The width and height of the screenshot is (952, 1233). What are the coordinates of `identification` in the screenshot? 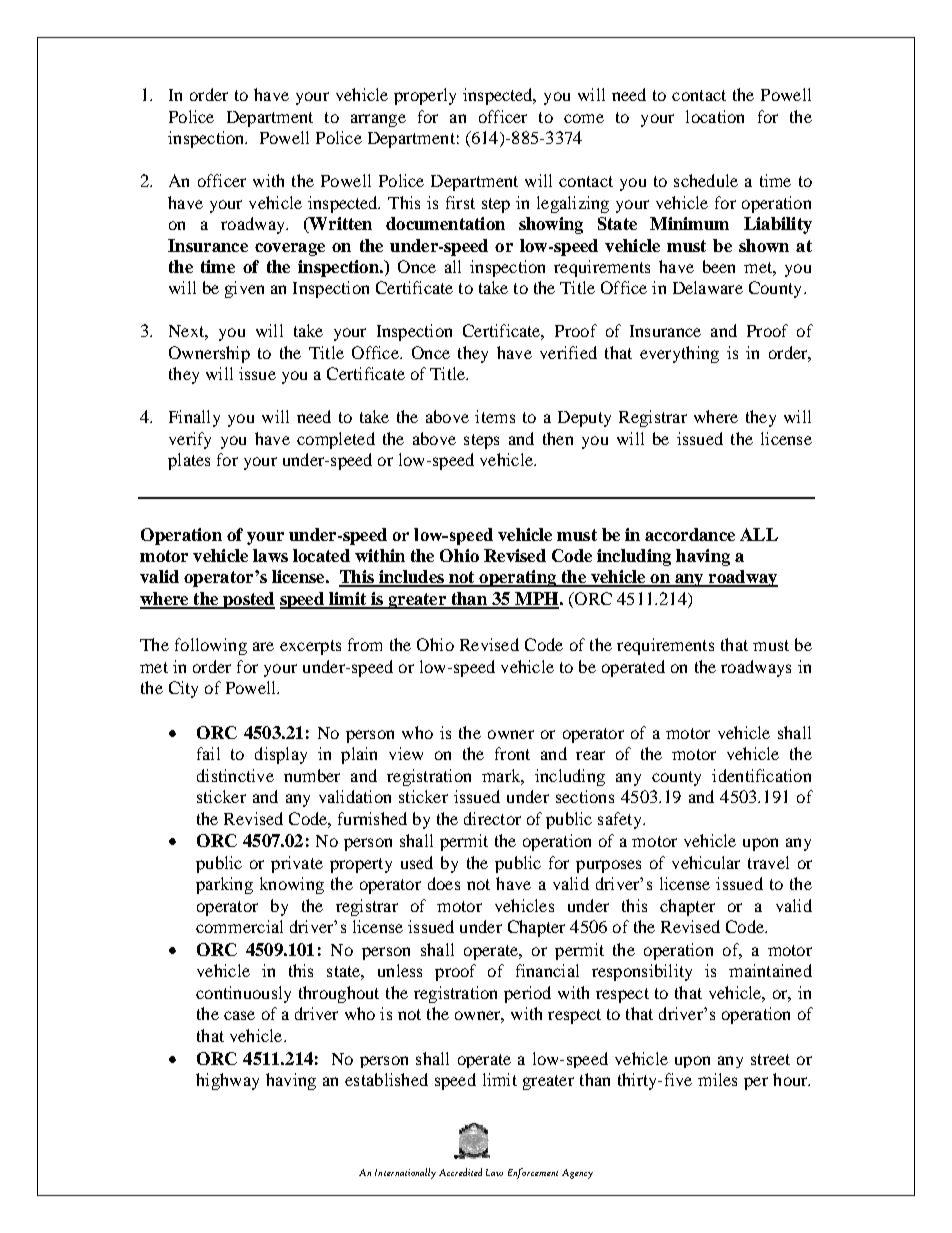 It's located at (761, 775).
